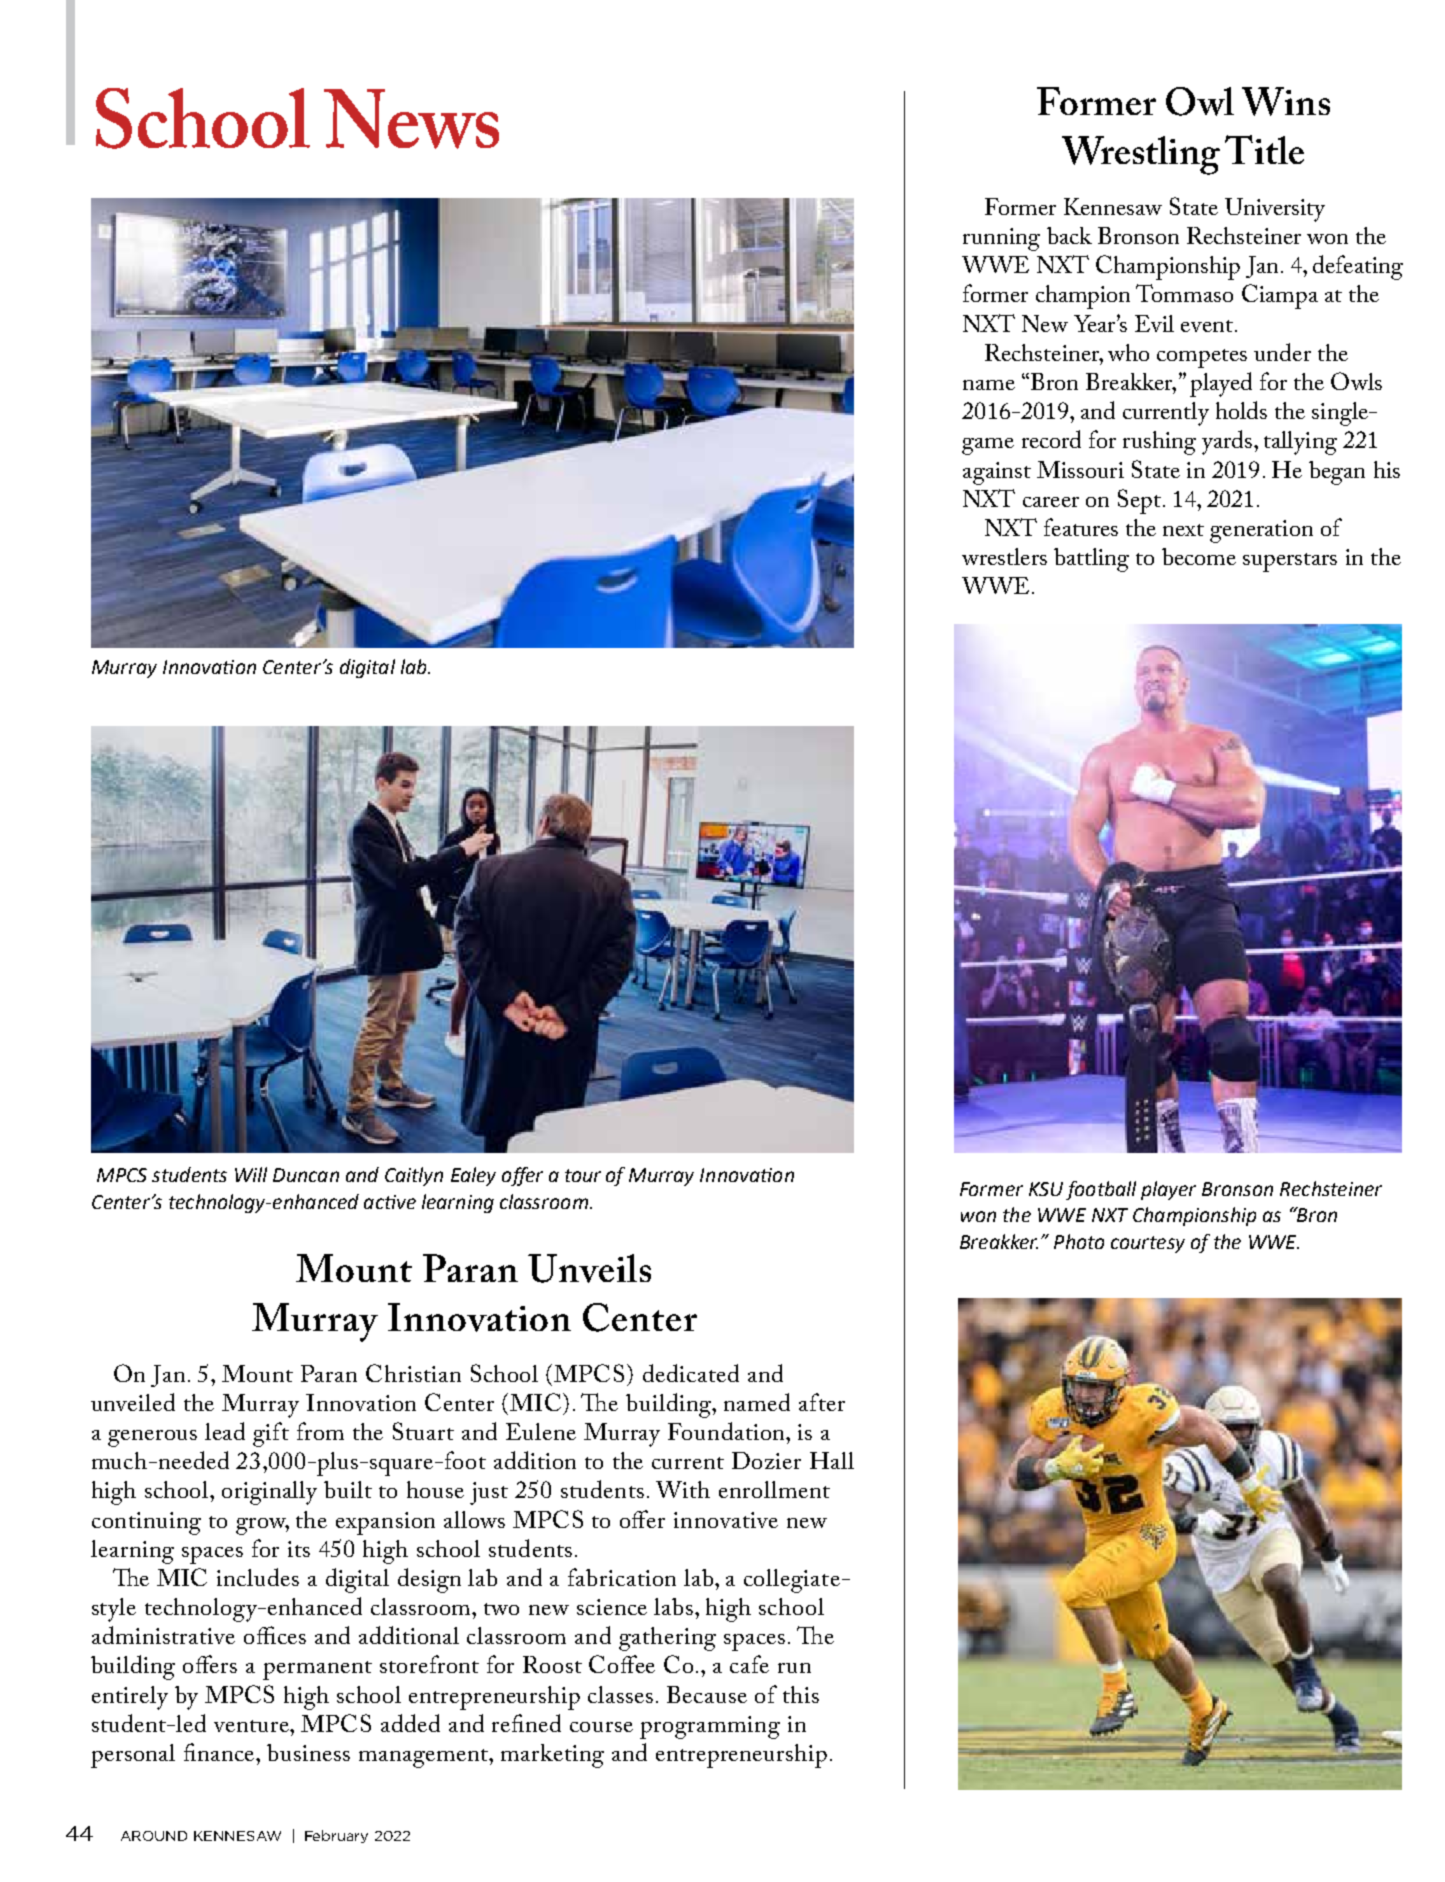  Describe the element at coordinates (1148, 1244) in the image. I see `courtesy` at that location.
